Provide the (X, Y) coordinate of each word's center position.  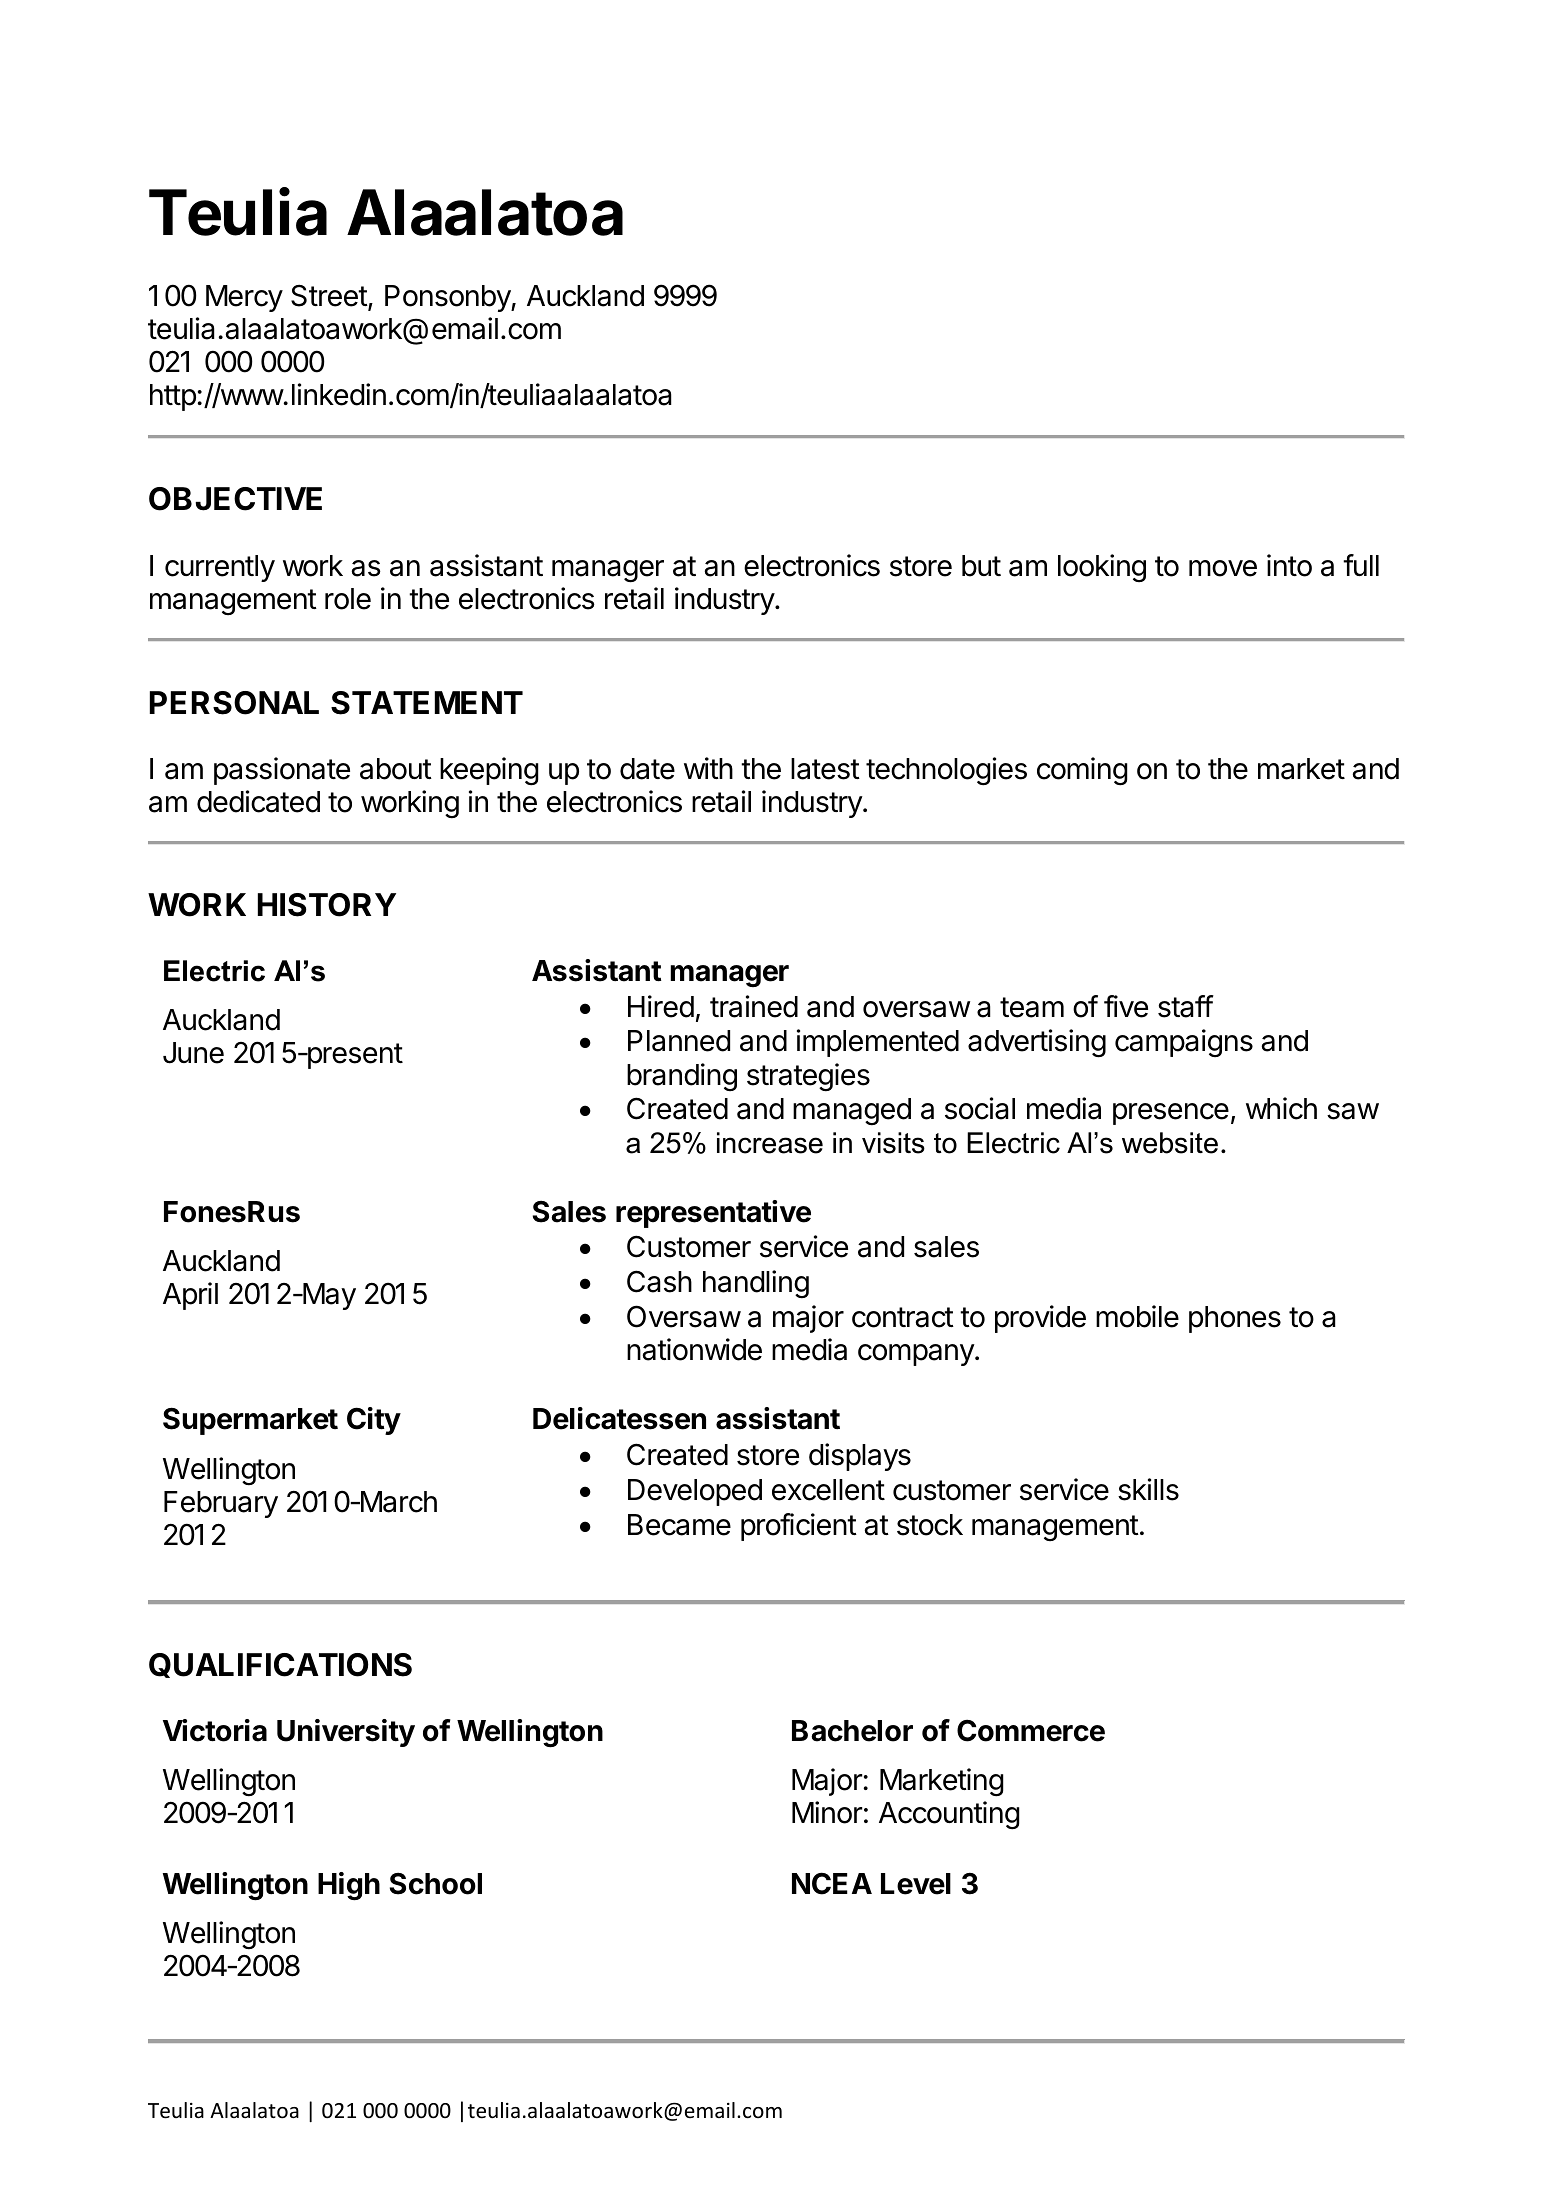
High (349, 1886)
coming (1082, 771)
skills (1148, 1489)
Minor (827, 1812)
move (1223, 568)
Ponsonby (448, 298)
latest (825, 769)
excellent (828, 1490)
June (193, 1053)
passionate (282, 771)
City (374, 1421)
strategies (808, 1077)
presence (1171, 1114)
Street (330, 297)
